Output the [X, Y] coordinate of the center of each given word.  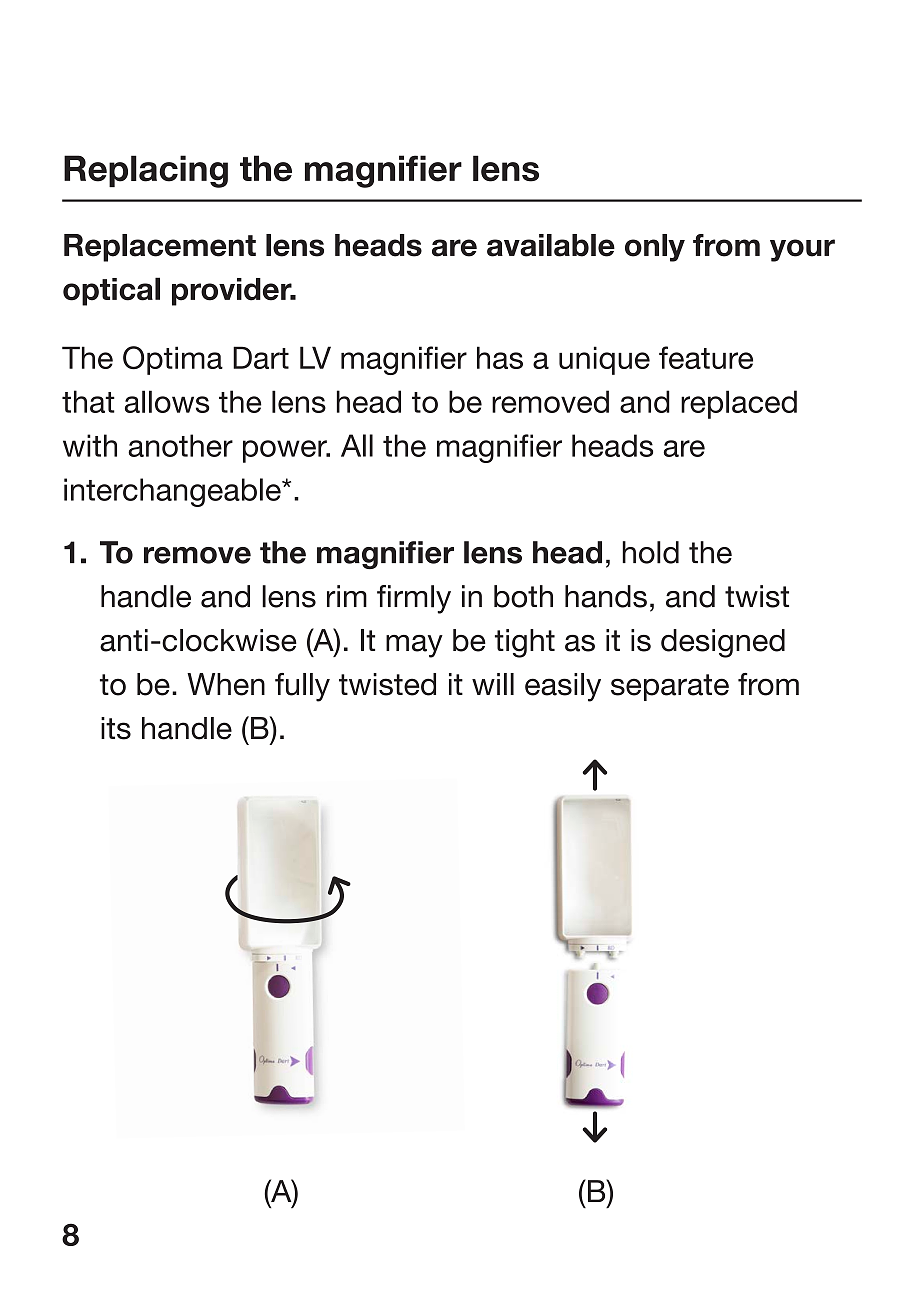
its [116, 728]
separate [670, 687]
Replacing [146, 171]
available [551, 245]
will [493, 684]
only [655, 248]
